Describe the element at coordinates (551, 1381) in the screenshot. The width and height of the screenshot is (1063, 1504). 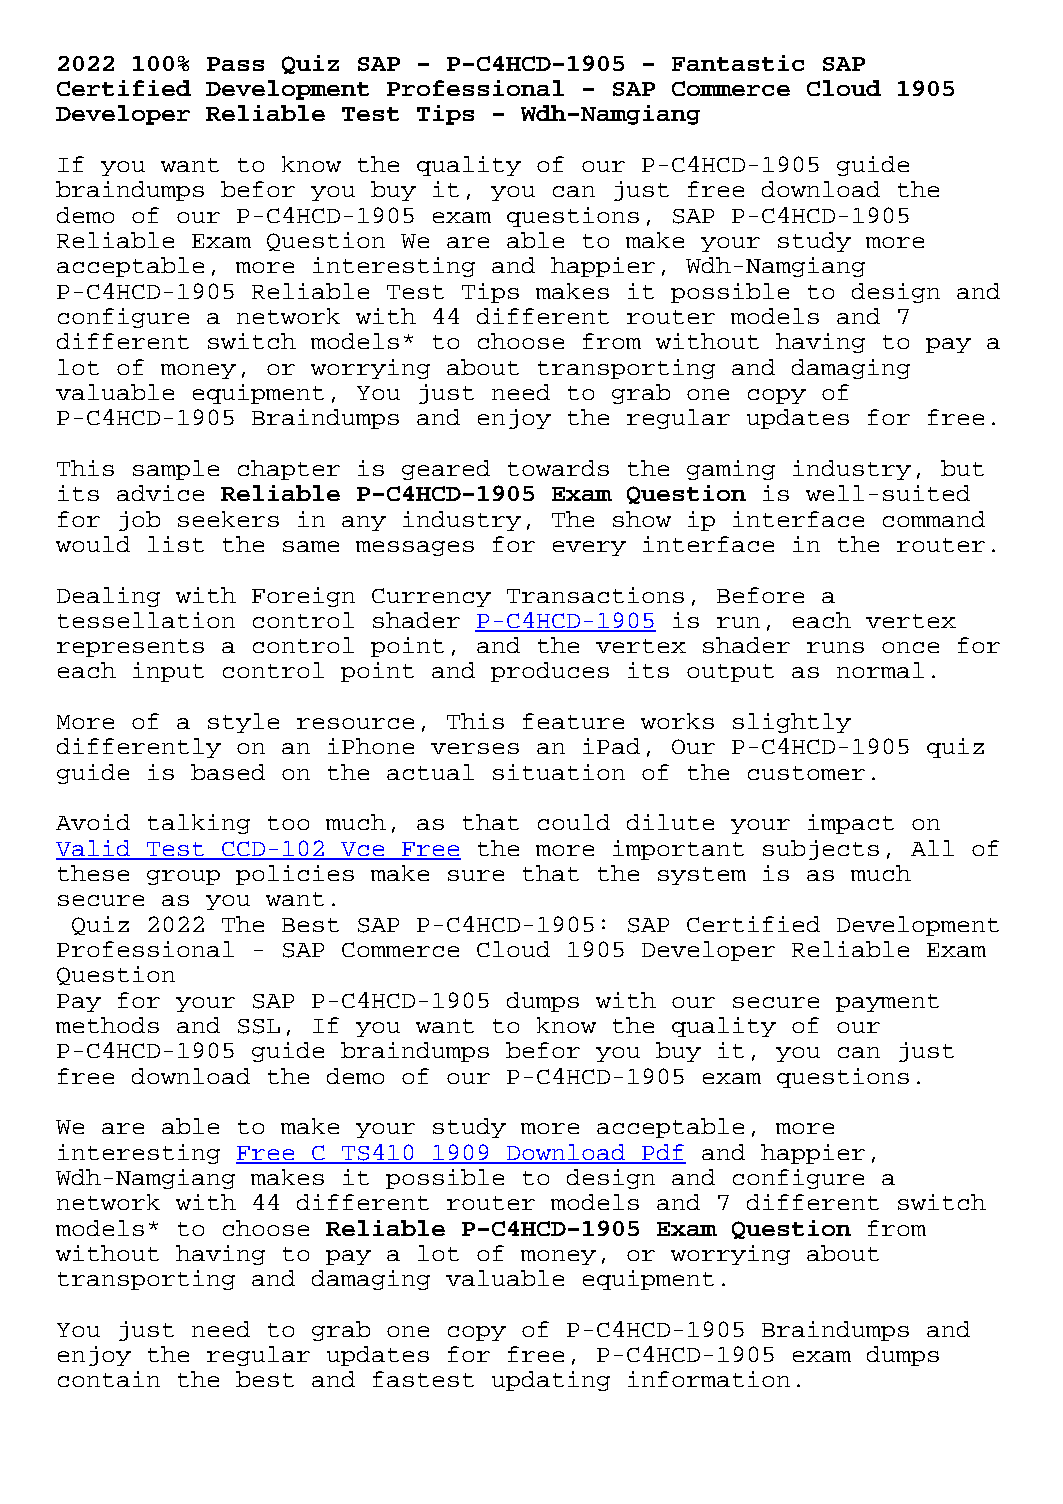
I see `updating` at that location.
